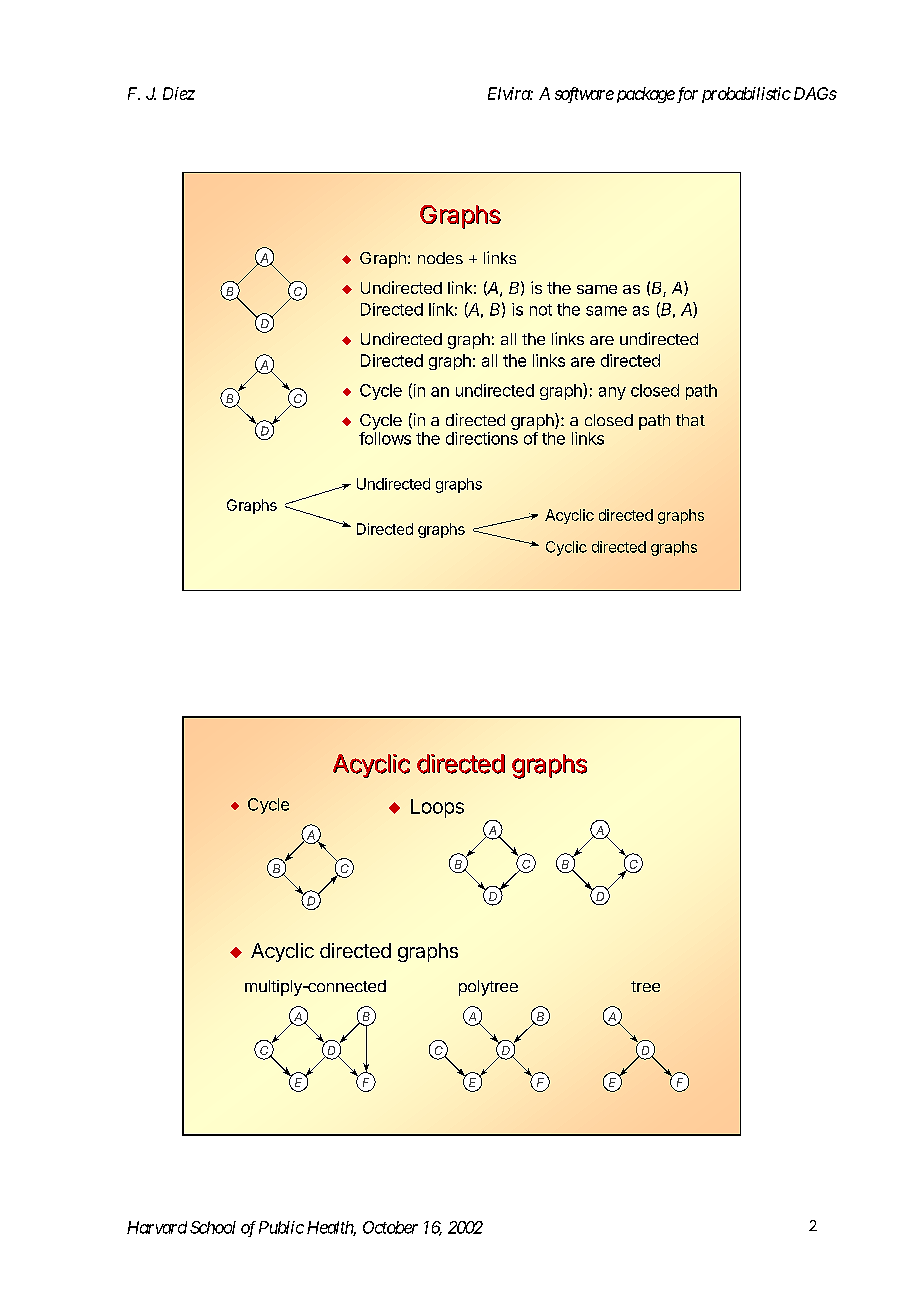  Describe the element at coordinates (390, 1227) in the screenshot. I see `October` at that location.
